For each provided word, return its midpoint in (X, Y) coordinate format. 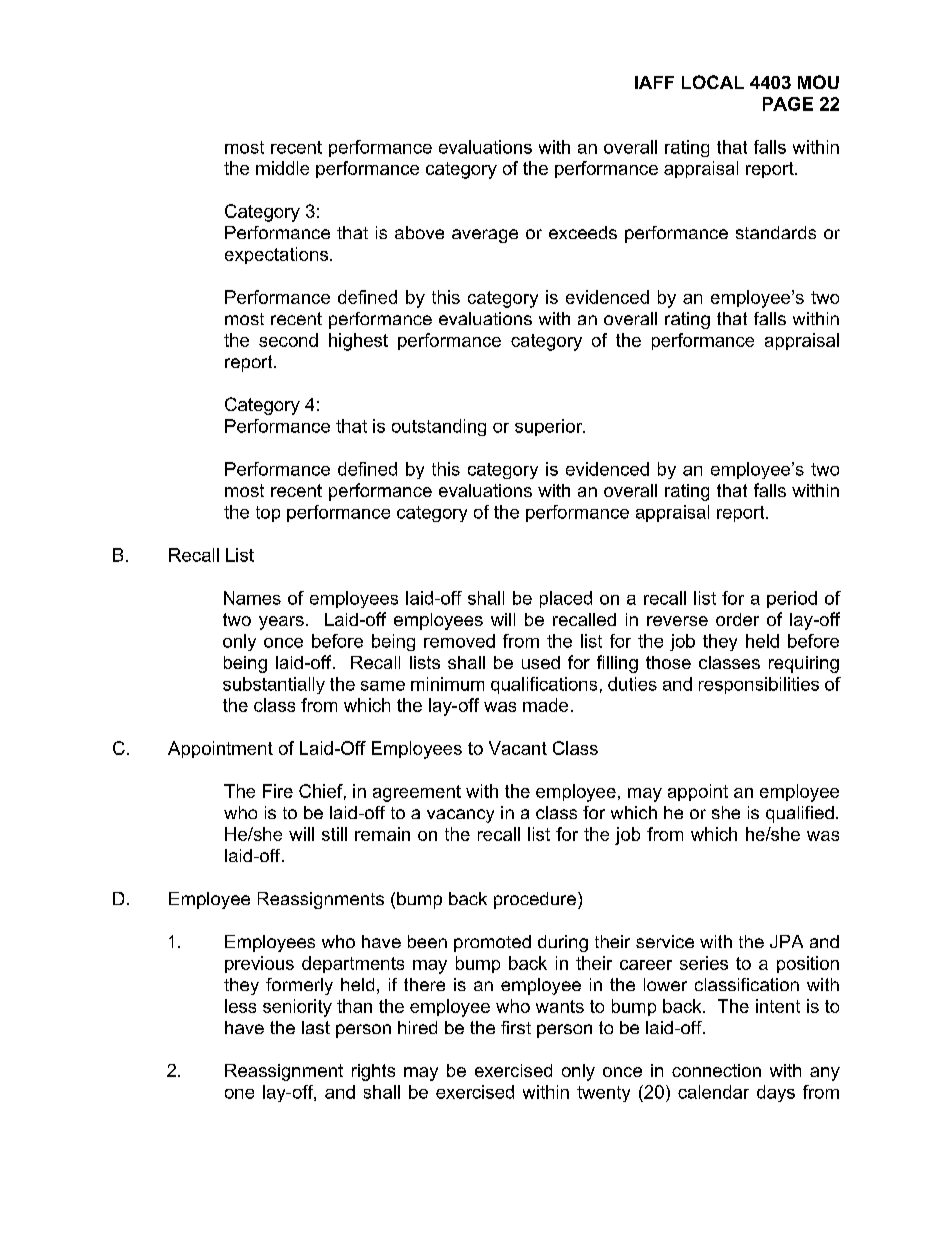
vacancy (460, 816)
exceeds (583, 232)
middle (282, 168)
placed (566, 599)
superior (550, 427)
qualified (800, 814)
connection (716, 1070)
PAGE (788, 104)
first (516, 1027)
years (281, 623)
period (792, 599)
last (316, 1027)
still (334, 834)
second (288, 340)
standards (776, 232)
